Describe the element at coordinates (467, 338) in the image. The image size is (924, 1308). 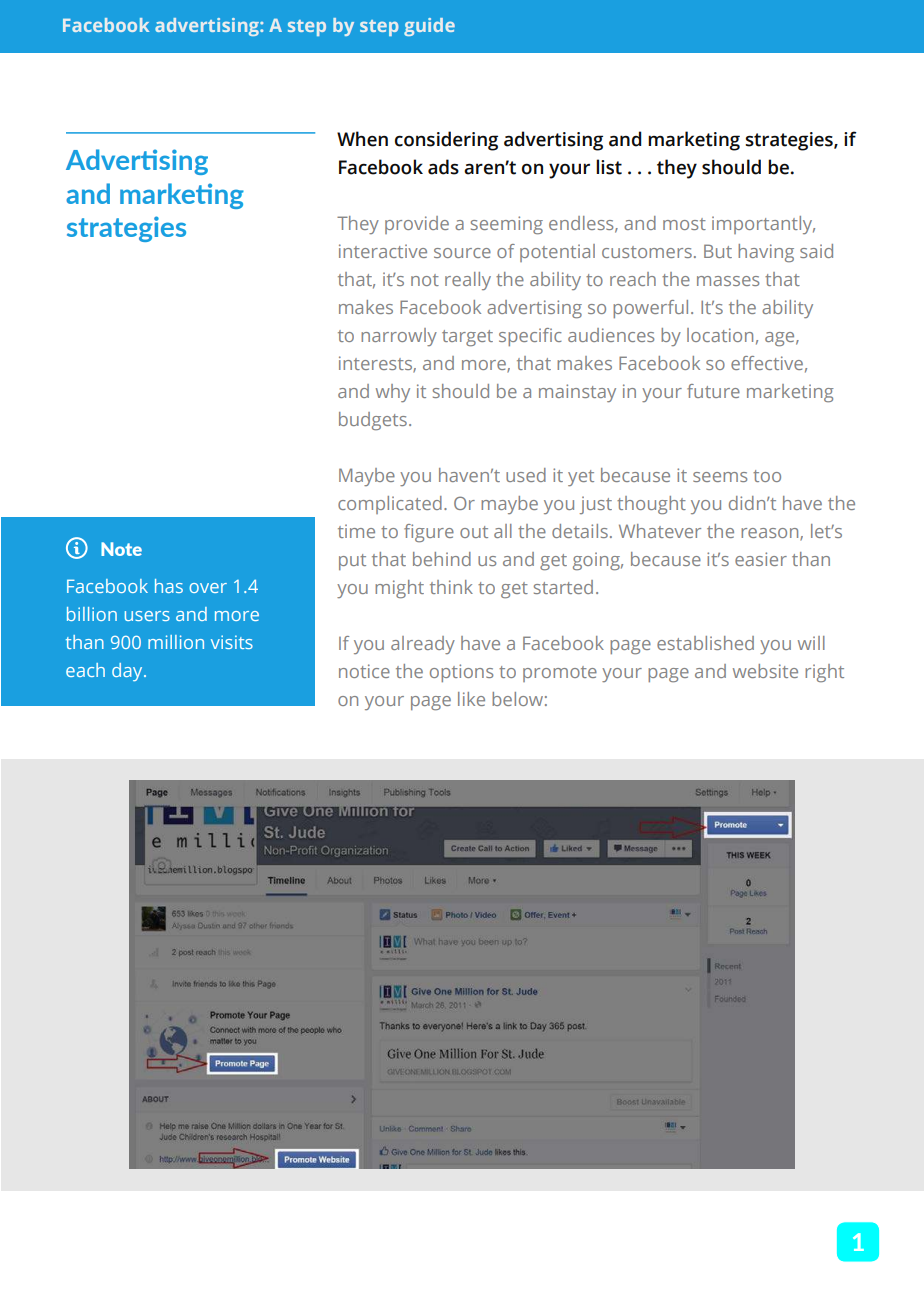
I see `target` at that location.
